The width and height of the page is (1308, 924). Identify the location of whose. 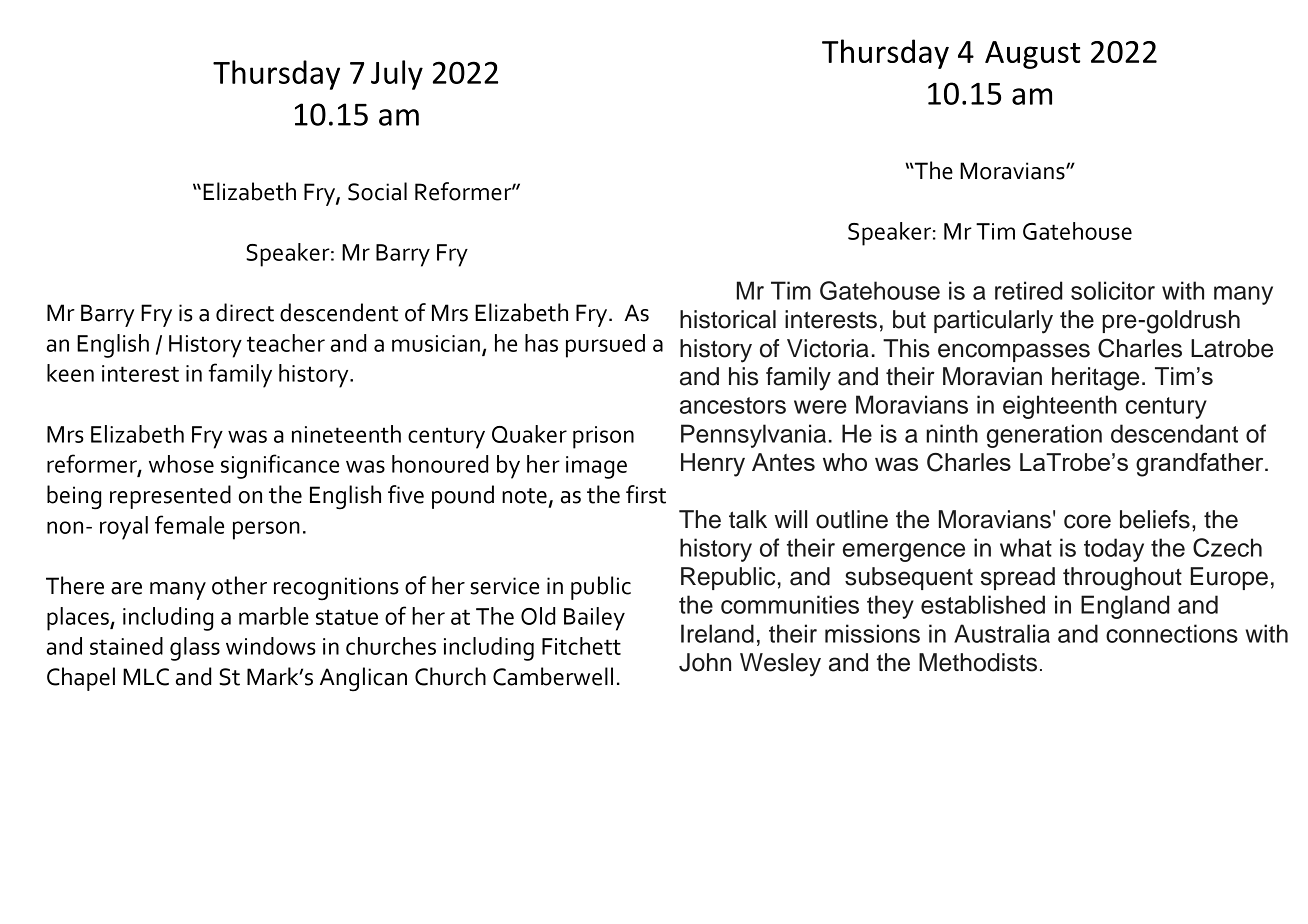
(181, 464).
